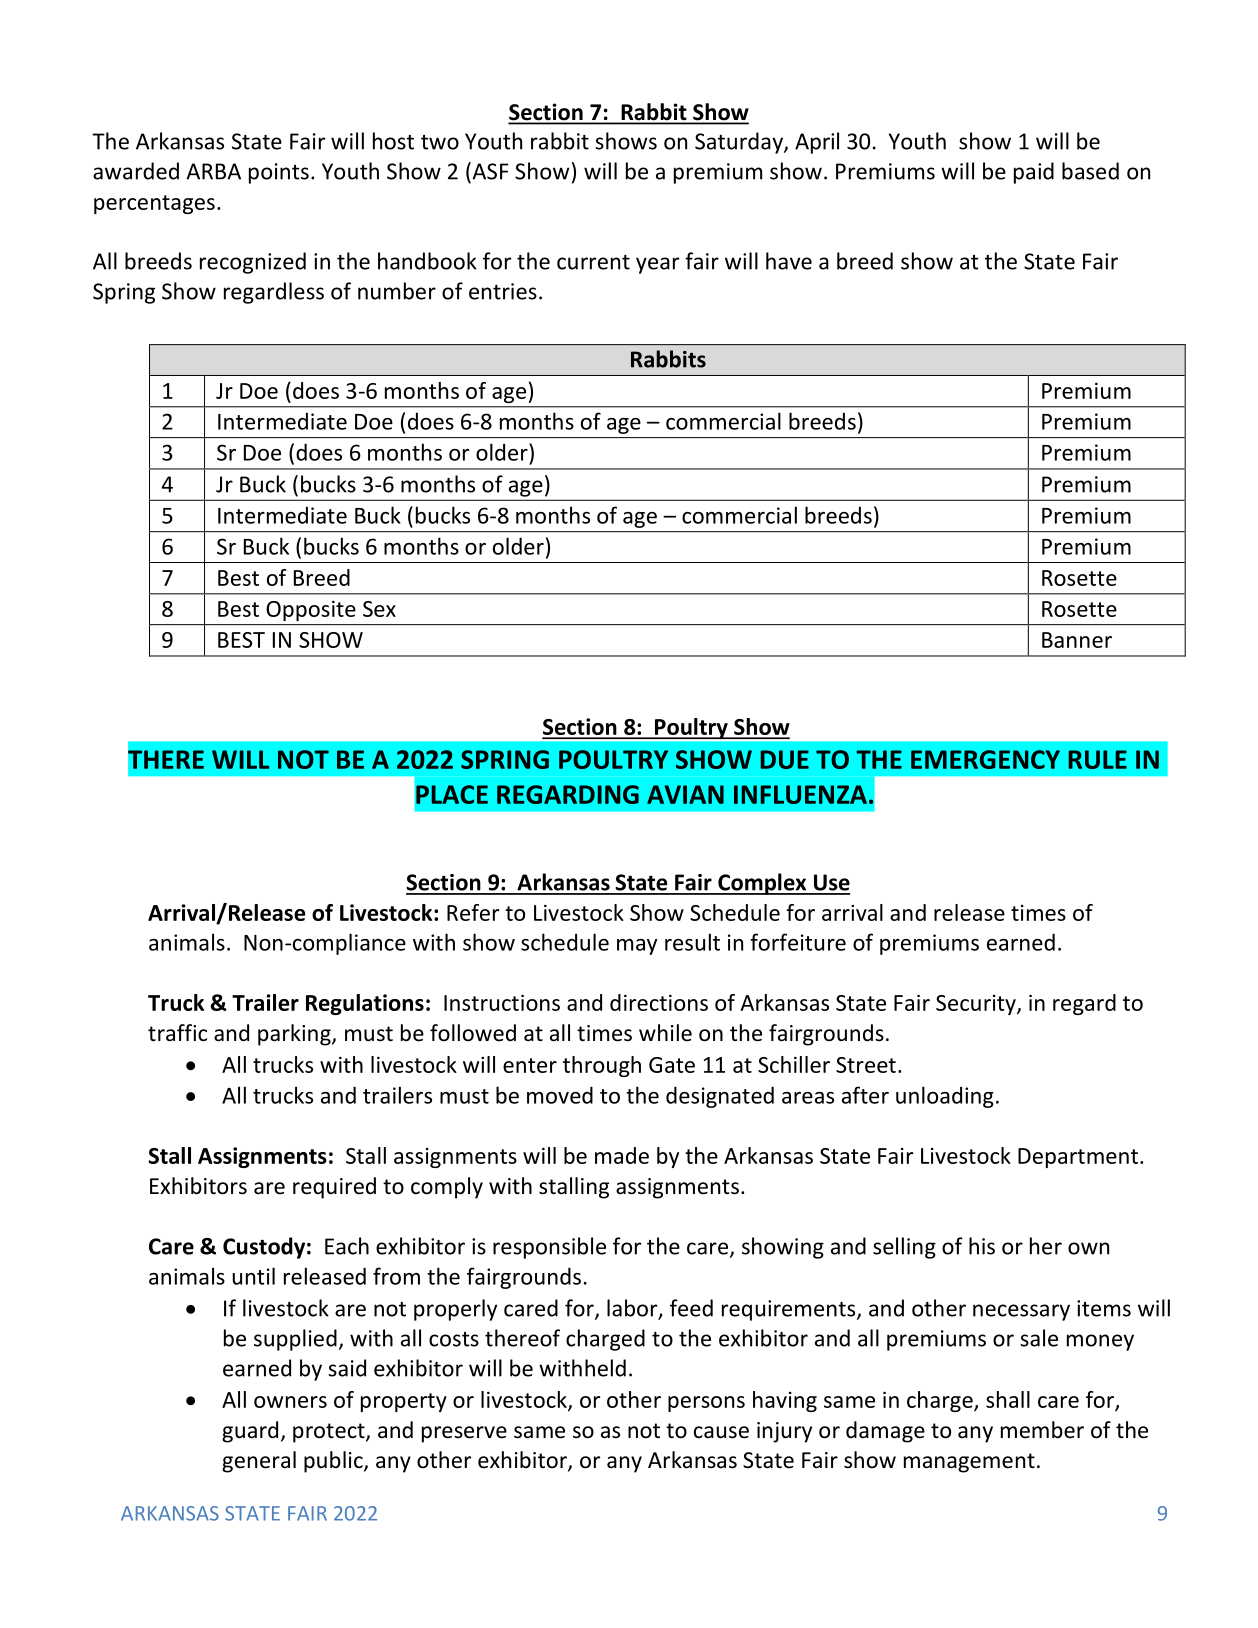 Image resolution: width=1258 pixels, height=1628 pixels. What do you see at coordinates (1008, 1399) in the screenshot?
I see `shall` at bounding box center [1008, 1399].
